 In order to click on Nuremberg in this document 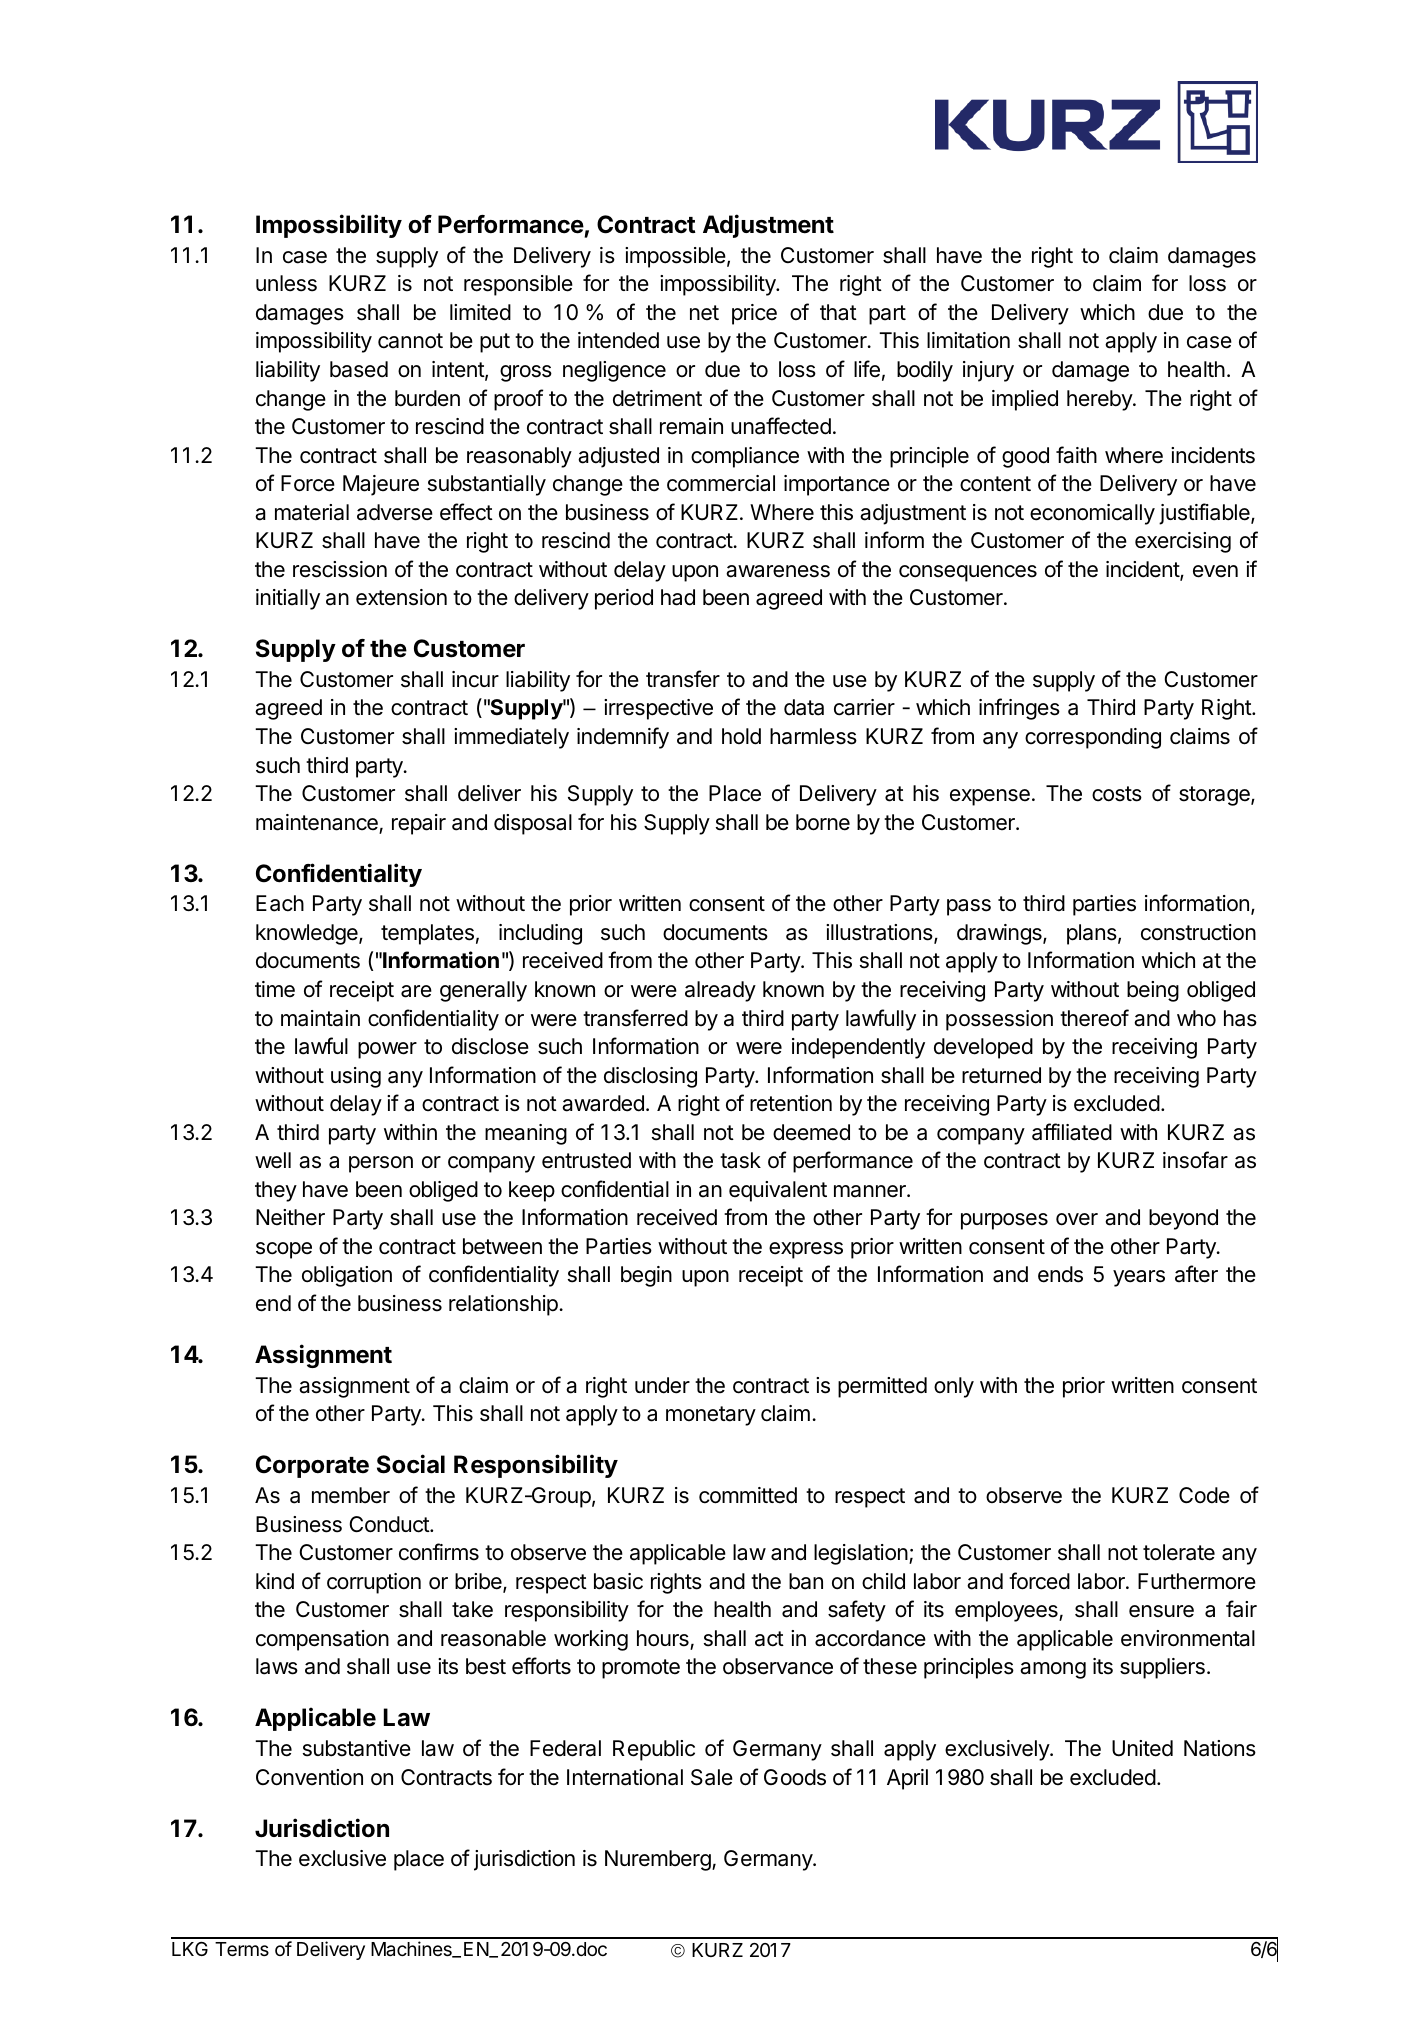, I will do `click(659, 1860)`.
